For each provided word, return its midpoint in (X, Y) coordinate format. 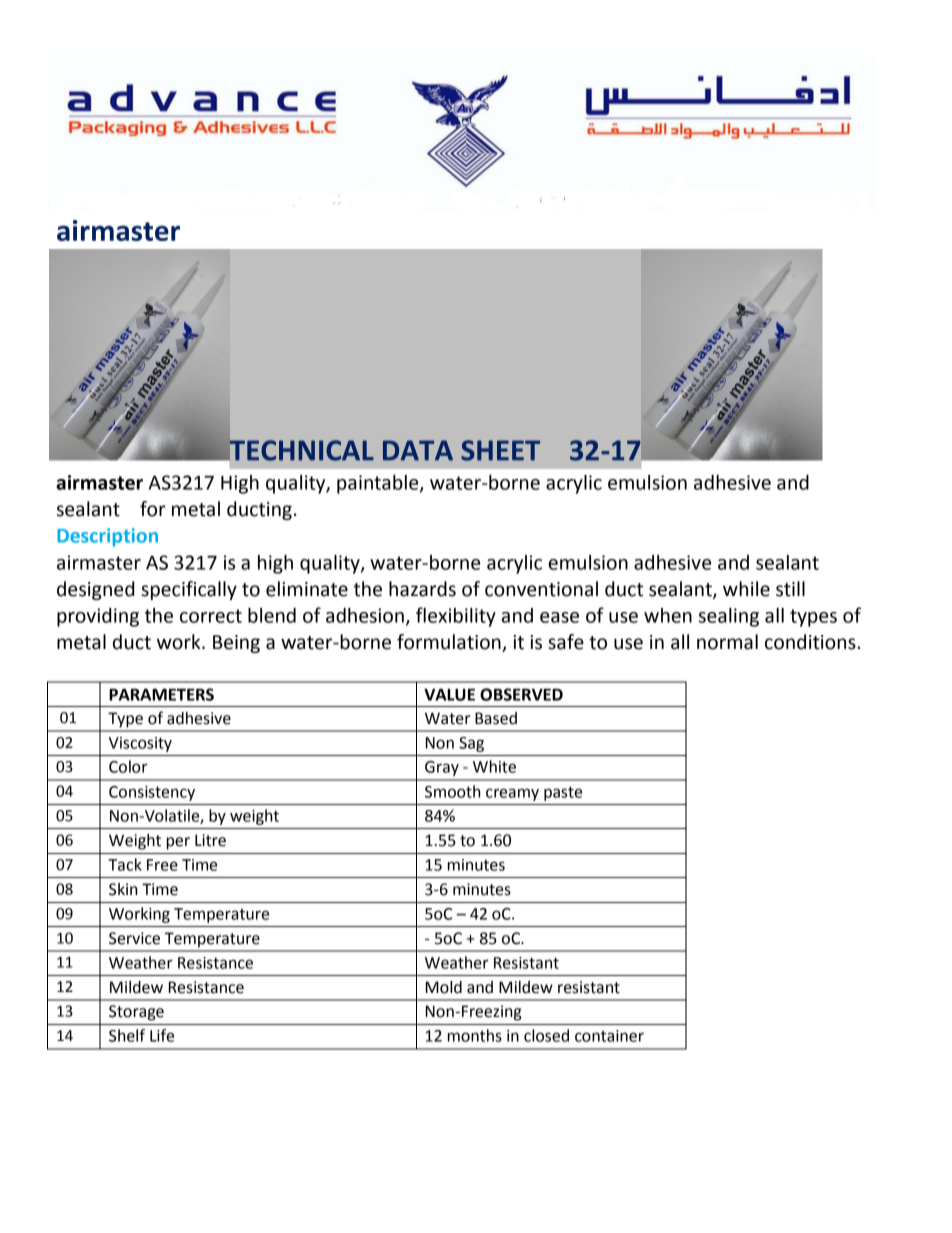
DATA (418, 450)
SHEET (500, 450)
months (475, 1035)
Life (162, 1035)
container (609, 1036)
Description (107, 537)
